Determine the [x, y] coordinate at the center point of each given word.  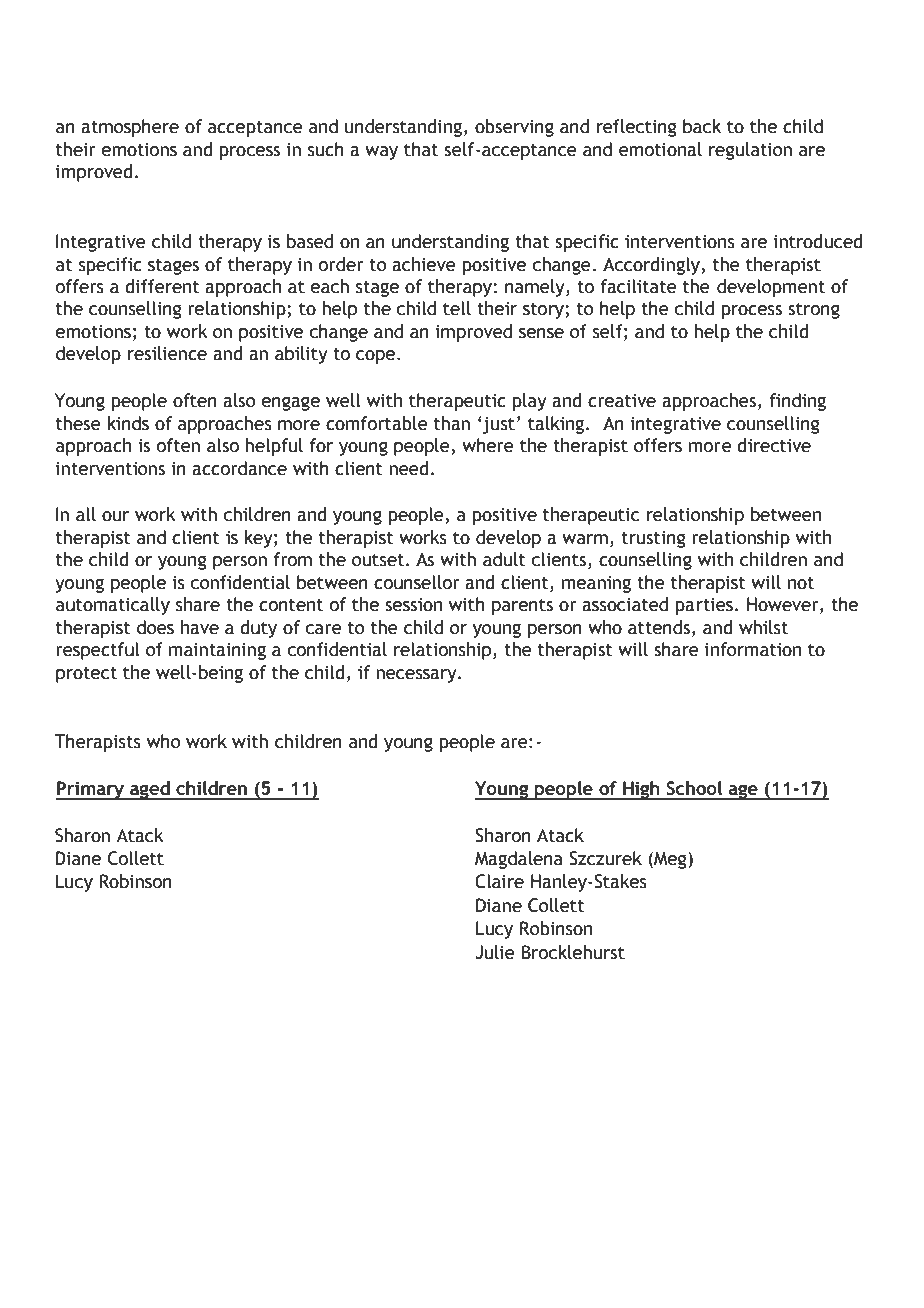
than [452, 423]
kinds [128, 423]
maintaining [217, 651]
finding [797, 402]
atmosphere [130, 128]
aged [150, 790]
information [753, 649]
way [381, 153]
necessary [417, 676]
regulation [750, 151]
